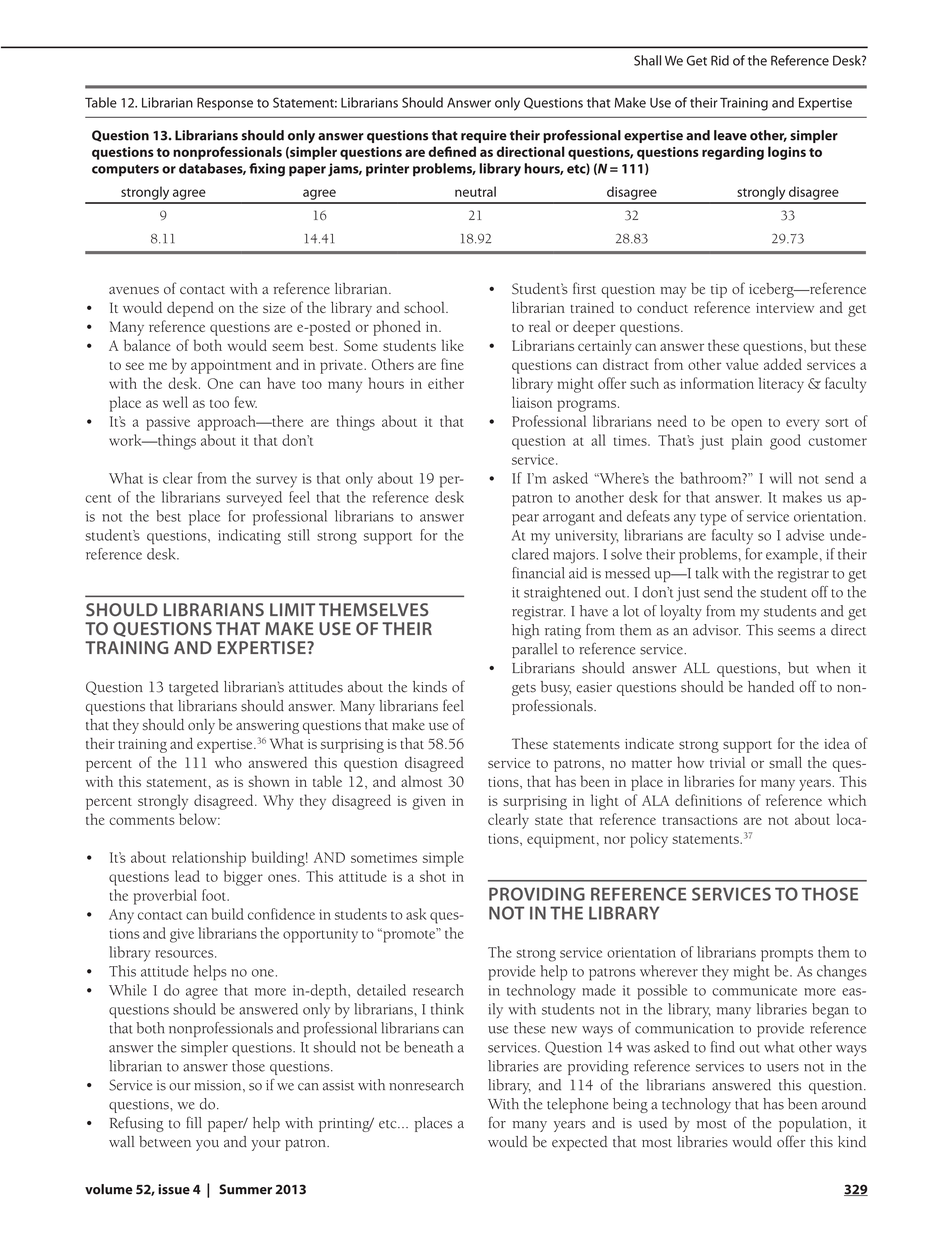 The height and width of the page is (1237, 952). Describe the element at coordinates (484, 136) in the page. I see `require` at that location.
